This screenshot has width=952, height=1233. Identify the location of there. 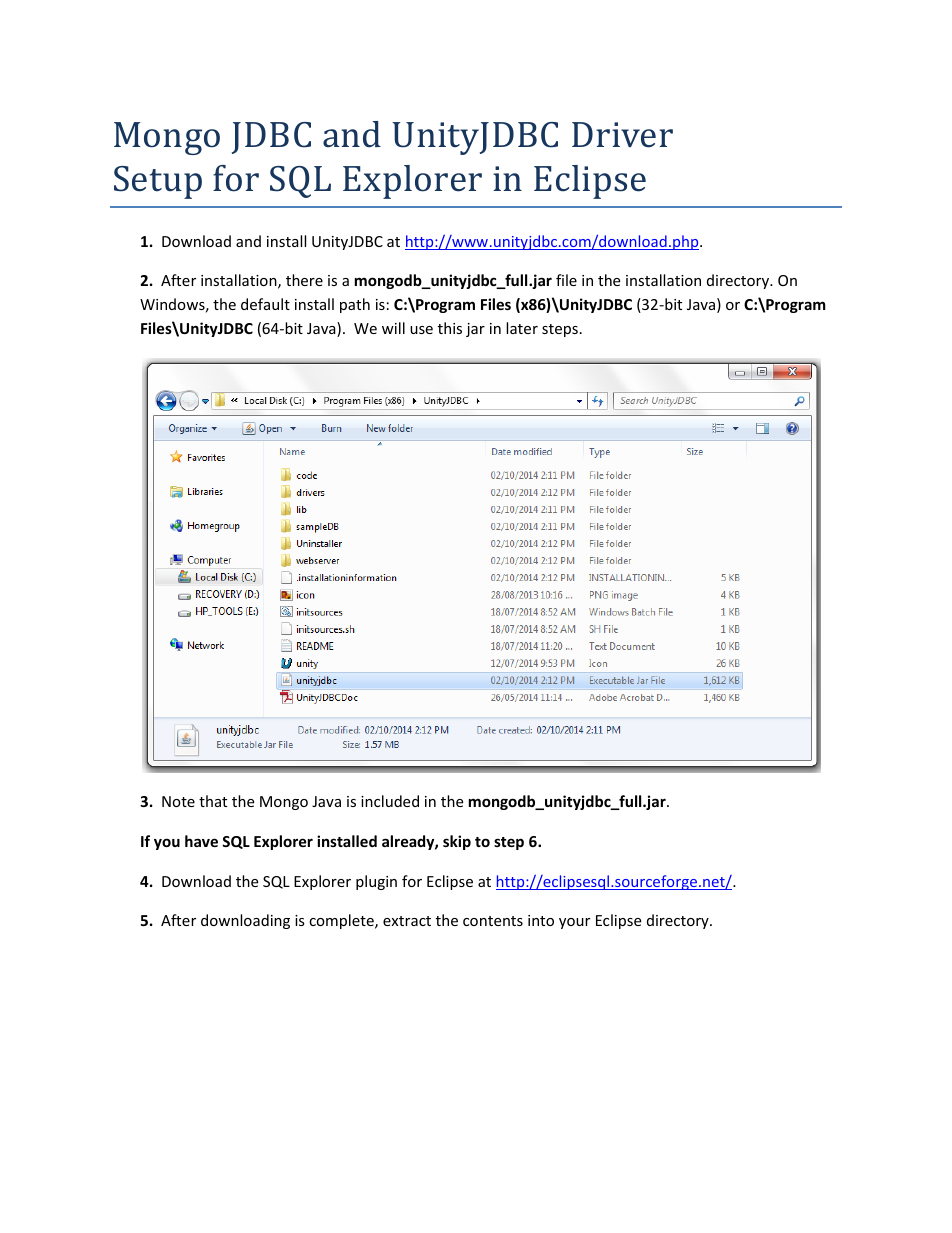
(304, 280).
